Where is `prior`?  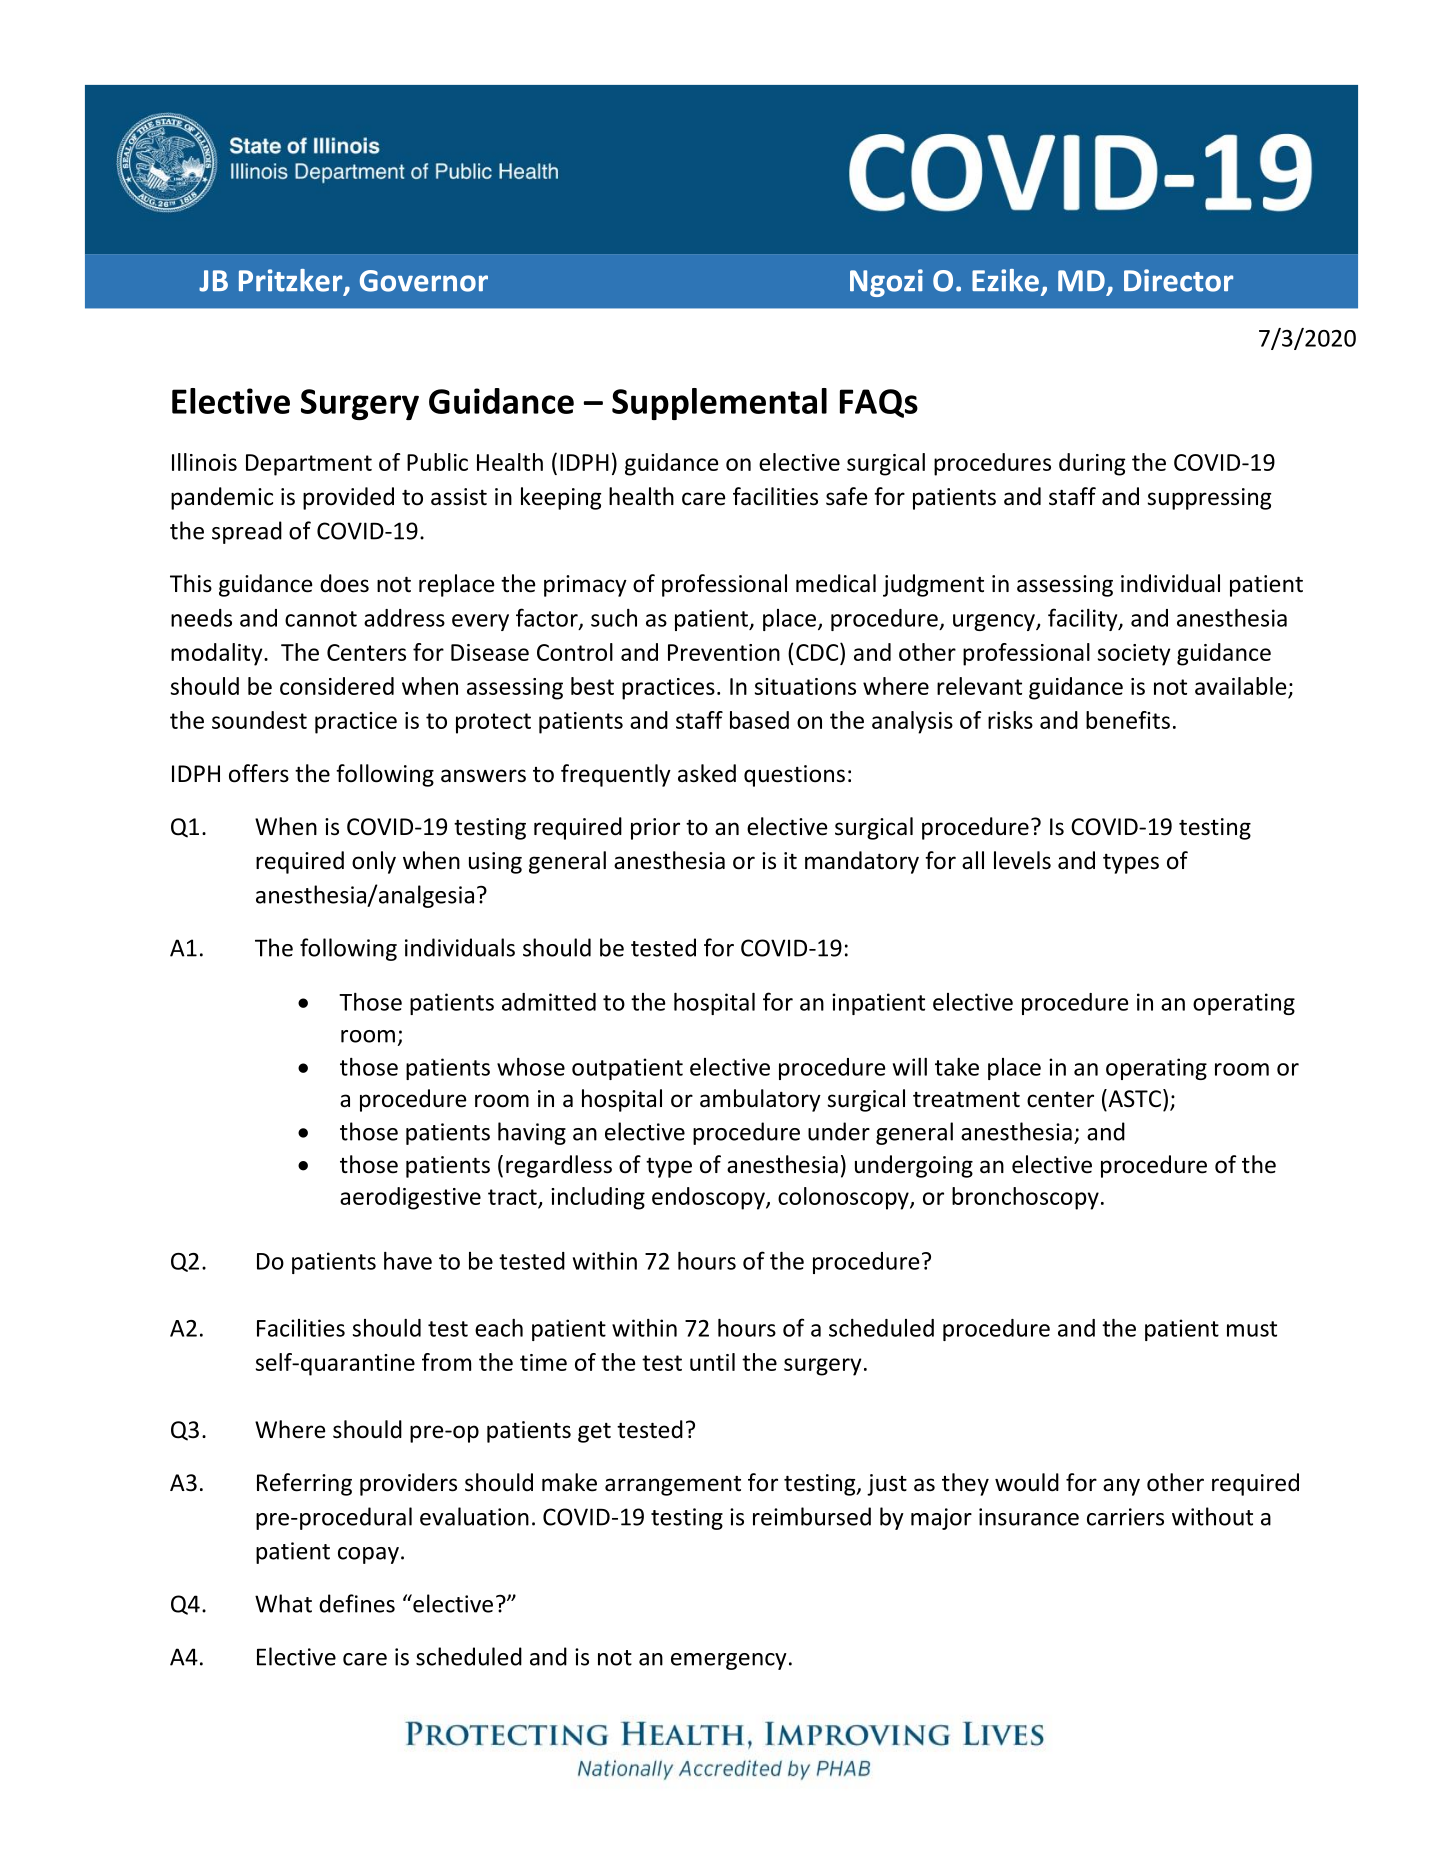 prior is located at coordinates (655, 829).
